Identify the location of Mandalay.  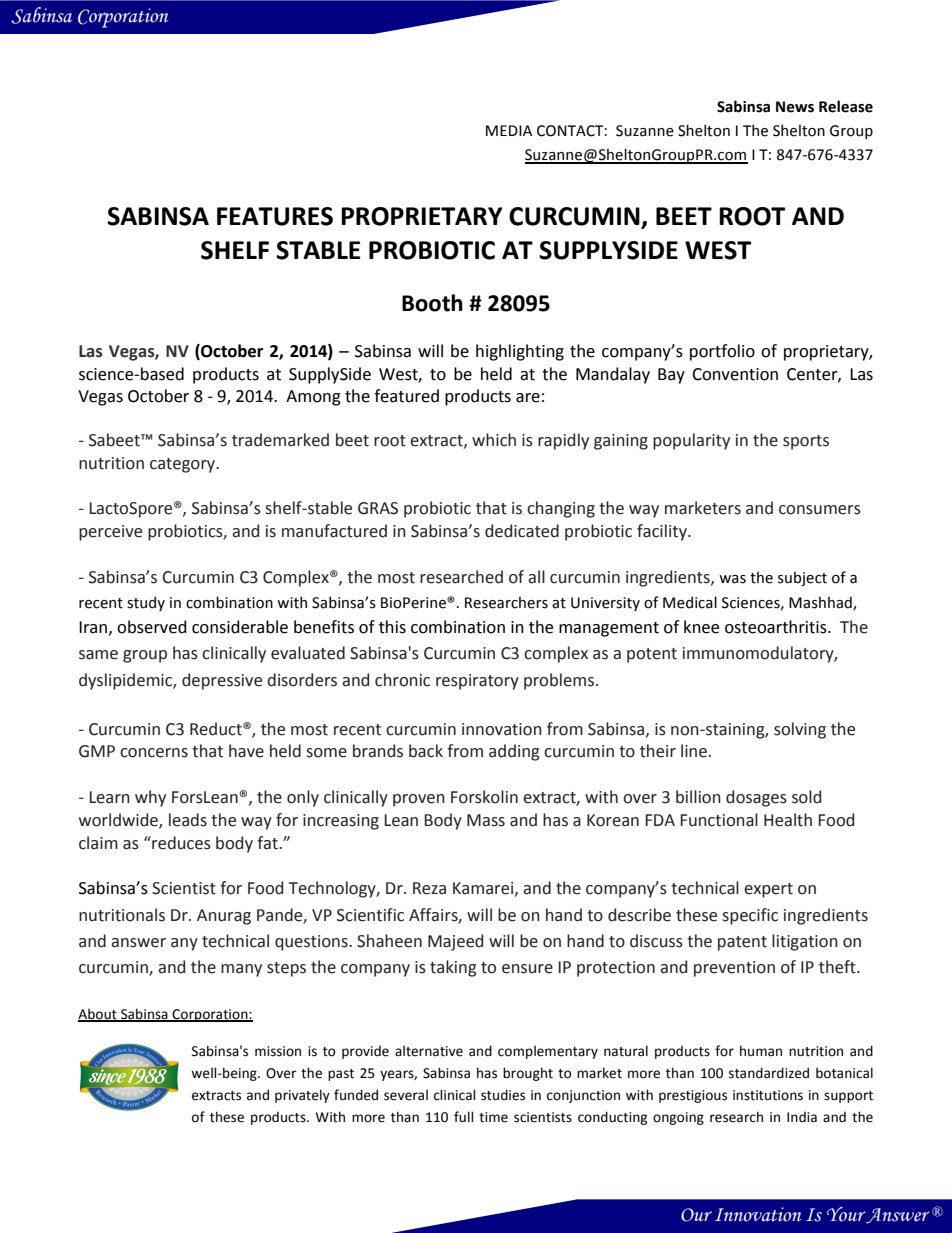
(613, 375).
